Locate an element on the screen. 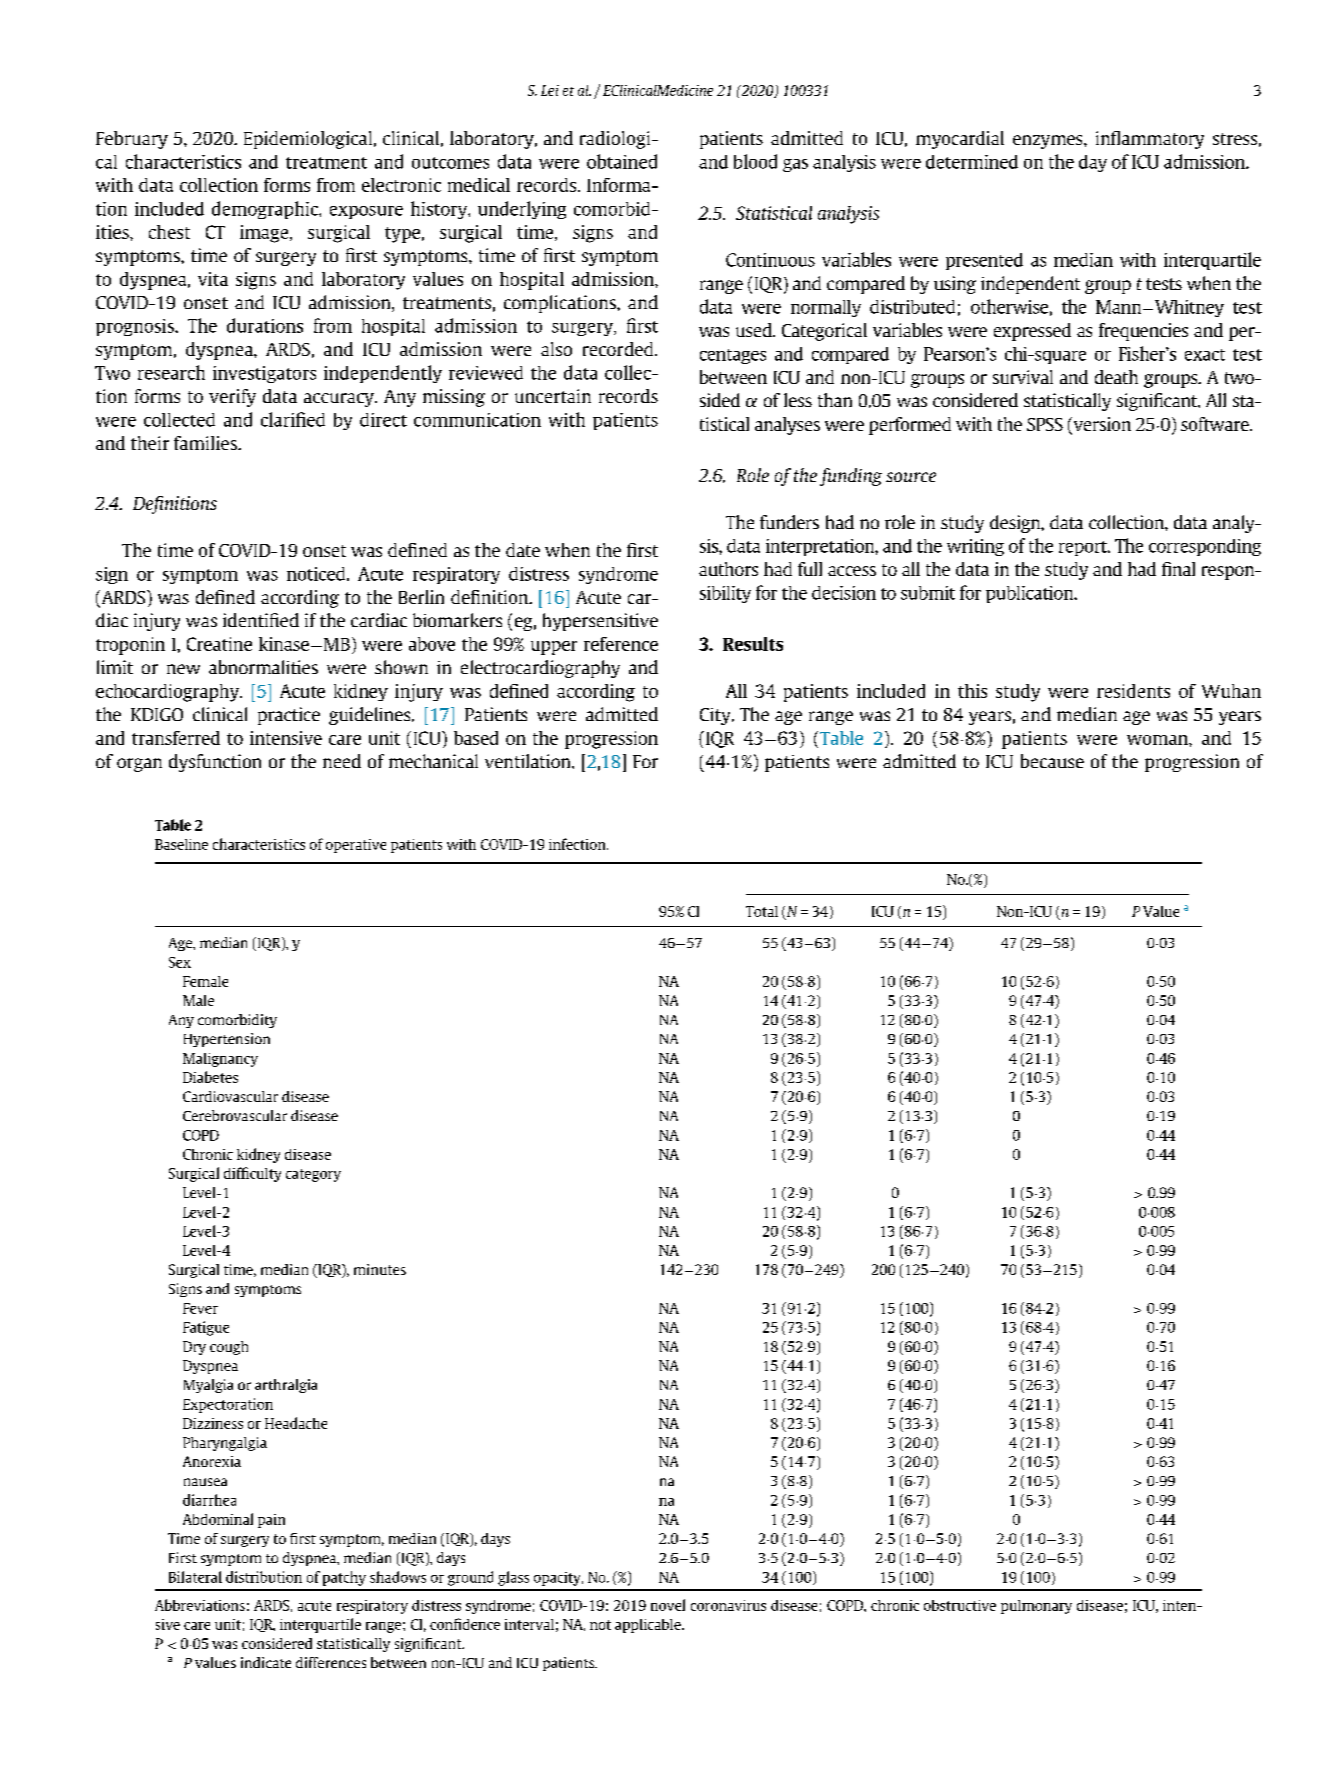  novel is located at coordinates (668, 1605).
